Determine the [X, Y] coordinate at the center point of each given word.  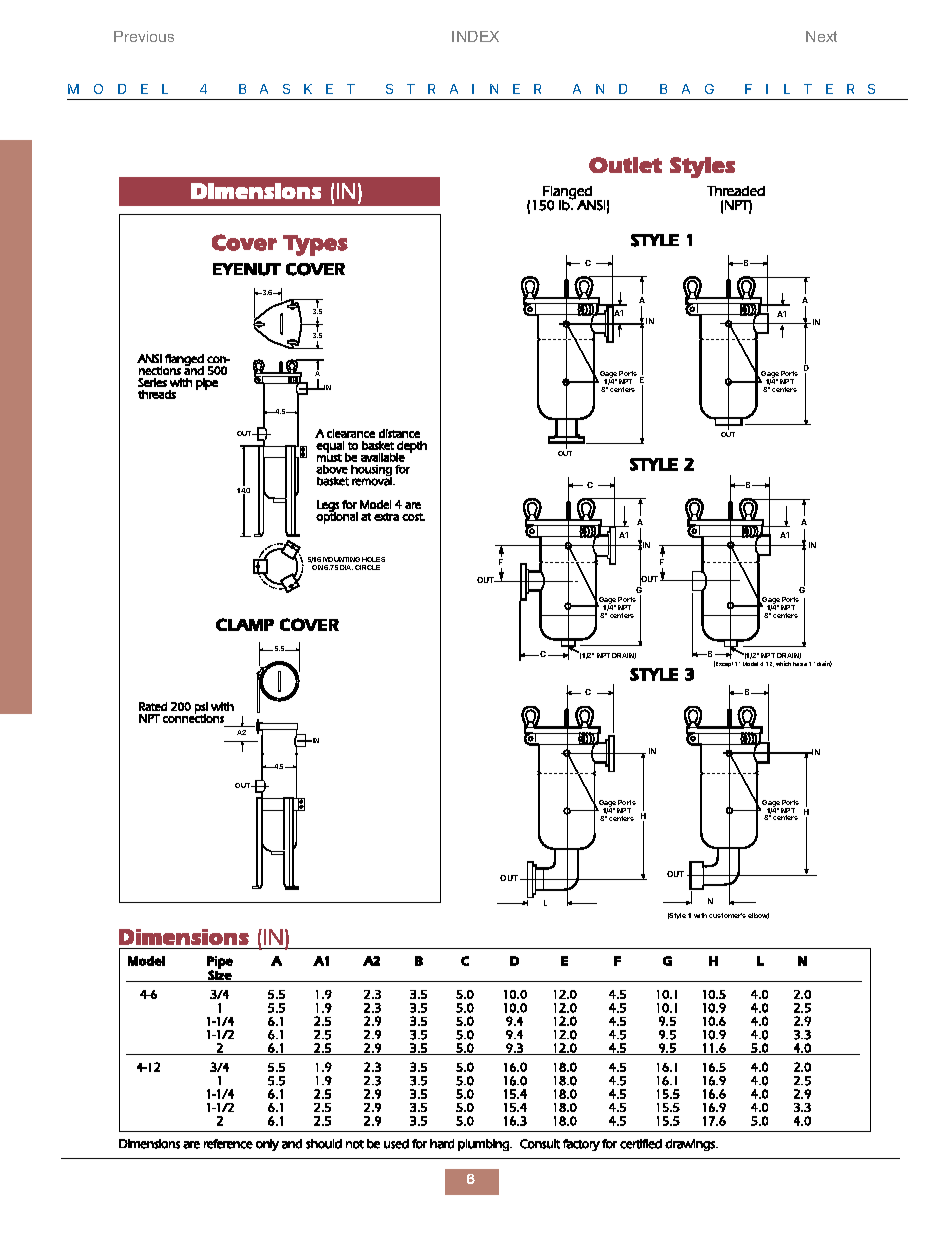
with [700, 915]
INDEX [475, 36]
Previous [144, 36]
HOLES [373, 559]
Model [750, 664]
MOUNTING [341, 559]
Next [821, 36]
